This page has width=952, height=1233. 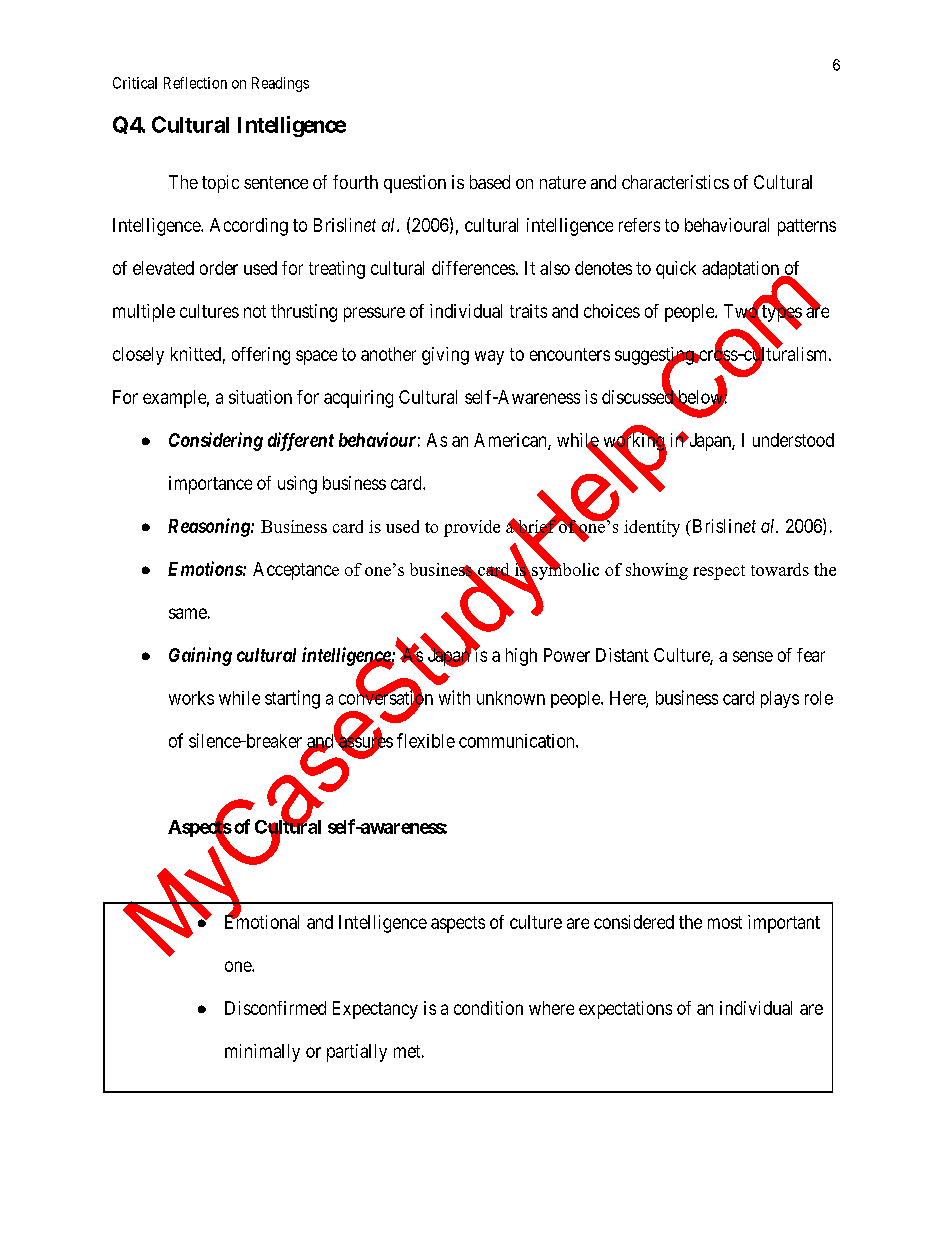 What do you see at coordinates (675, 182) in the page?
I see `characteristics` at bounding box center [675, 182].
